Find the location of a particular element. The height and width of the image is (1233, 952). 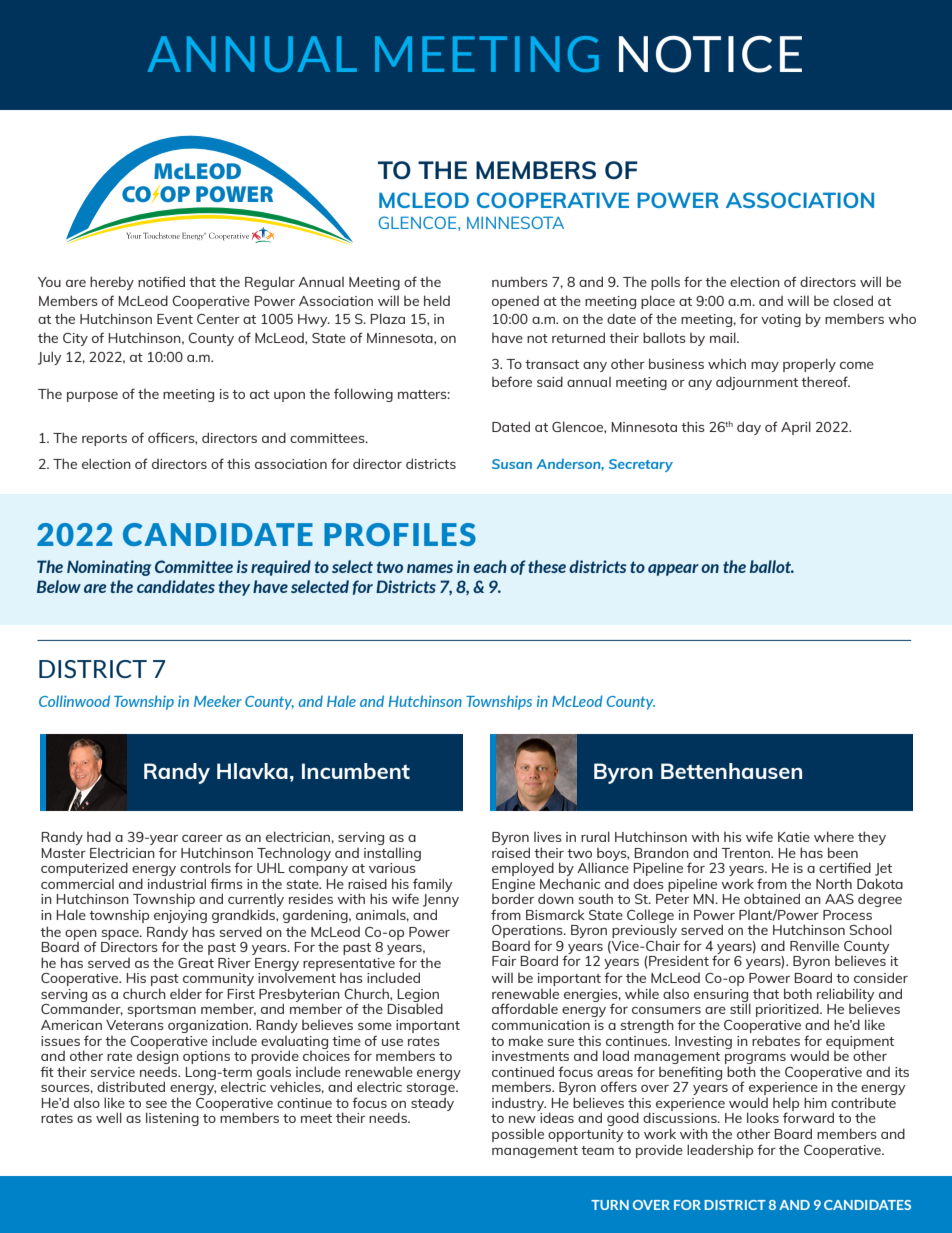

NOTICE is located at coordinates (710, 54).
